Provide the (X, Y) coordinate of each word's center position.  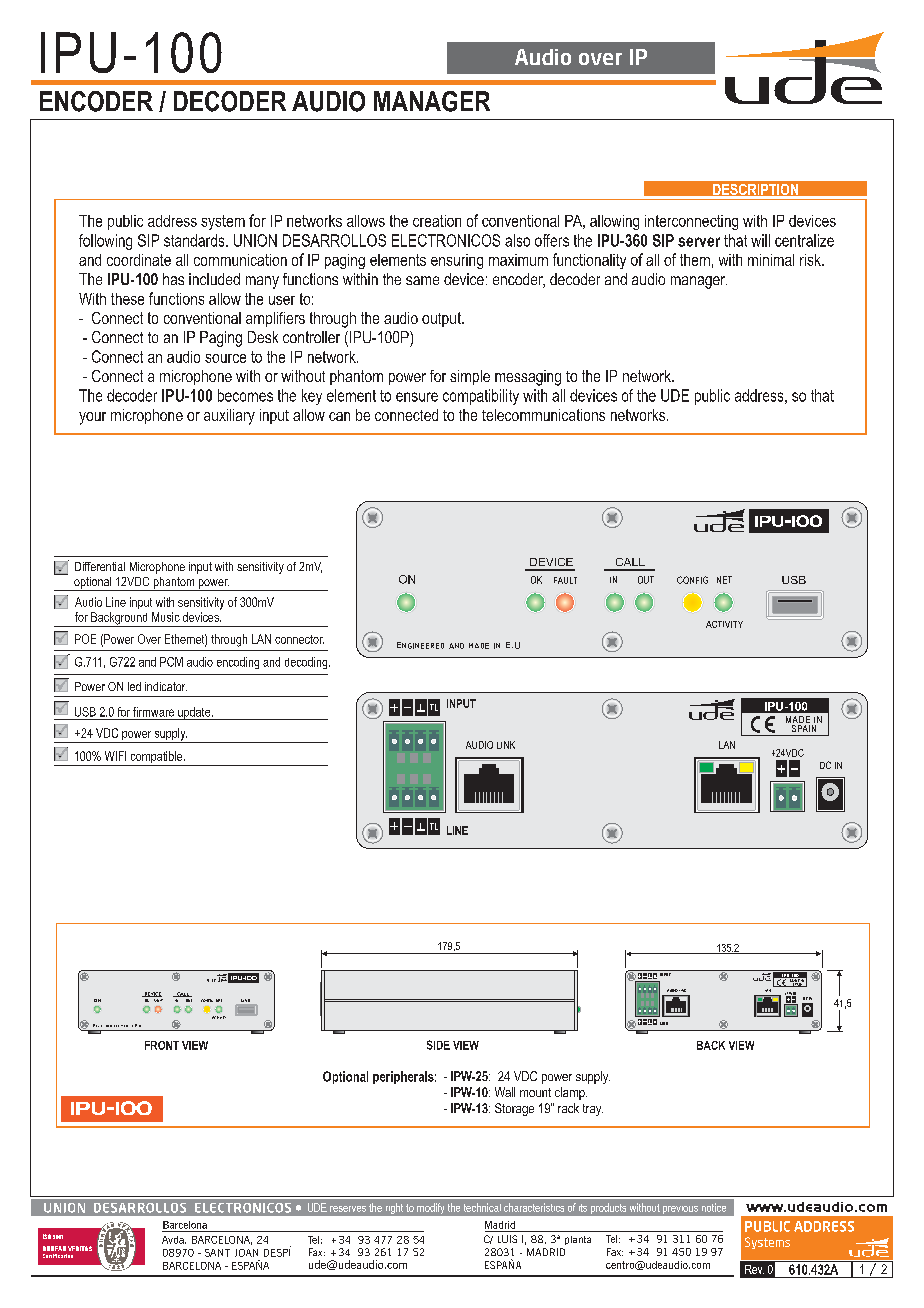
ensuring (457, 261)
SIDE (438, 1045)
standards (195, 240)
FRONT (162, 1045)
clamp (571, 1093)
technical (482, 1207)
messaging (528, 378)
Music (166, 617)
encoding (238, 663)
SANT (217, 1253)
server (699, 242)
